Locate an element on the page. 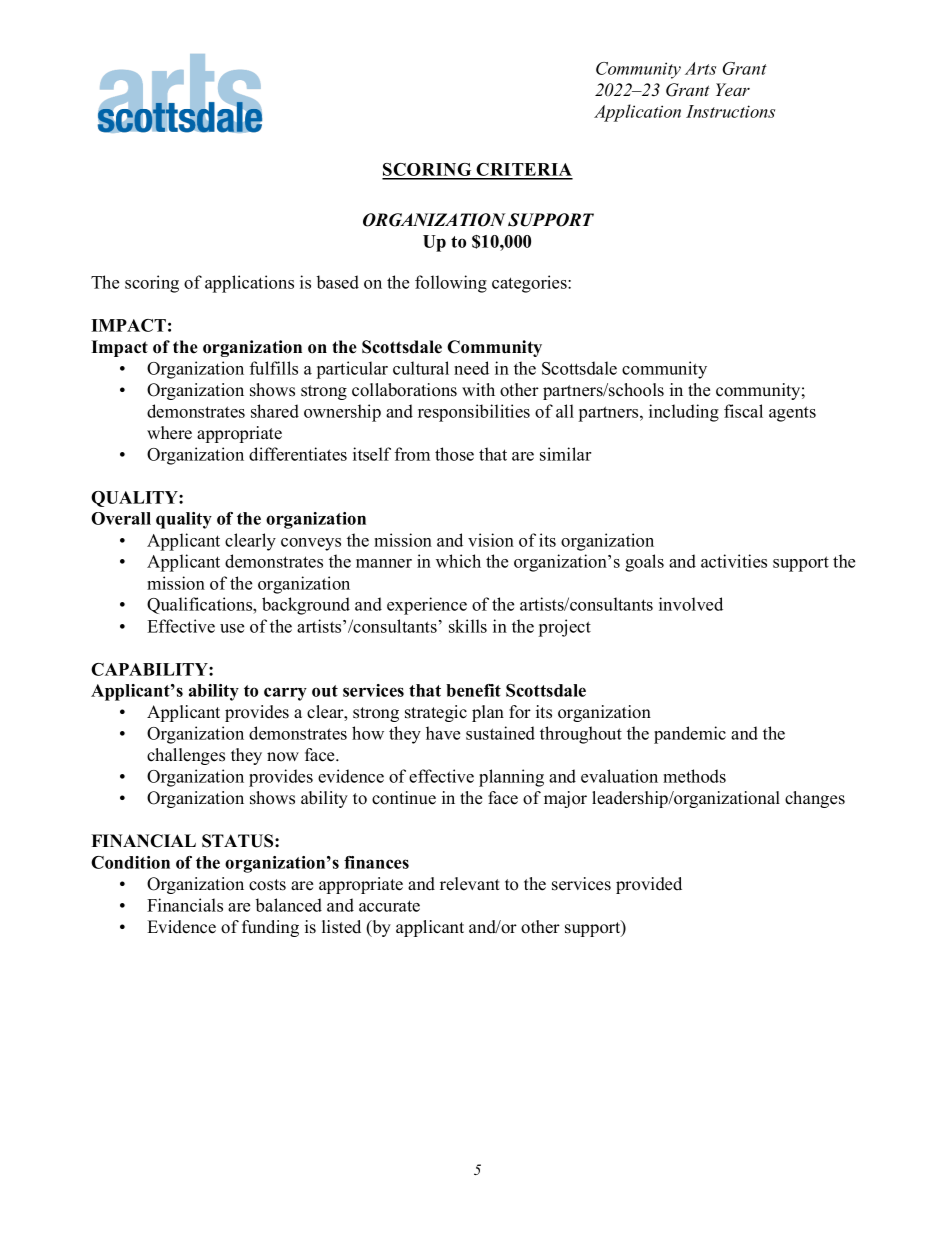 This page has width=952, height=1233. based is located at coordinates (338, 282).
